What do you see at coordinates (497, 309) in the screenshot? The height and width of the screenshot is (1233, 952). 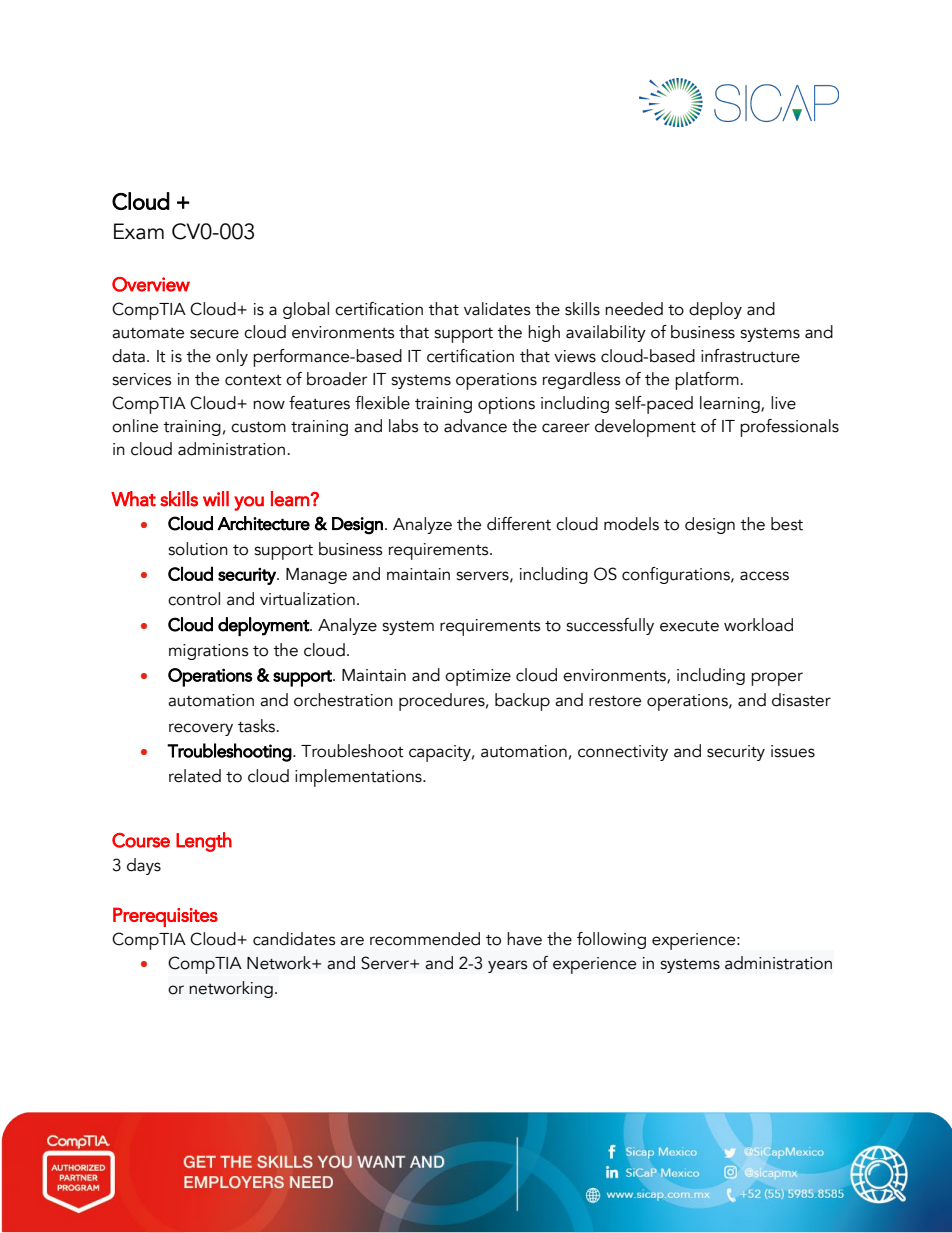 I see `validates` at bounding box center [497, 309].
